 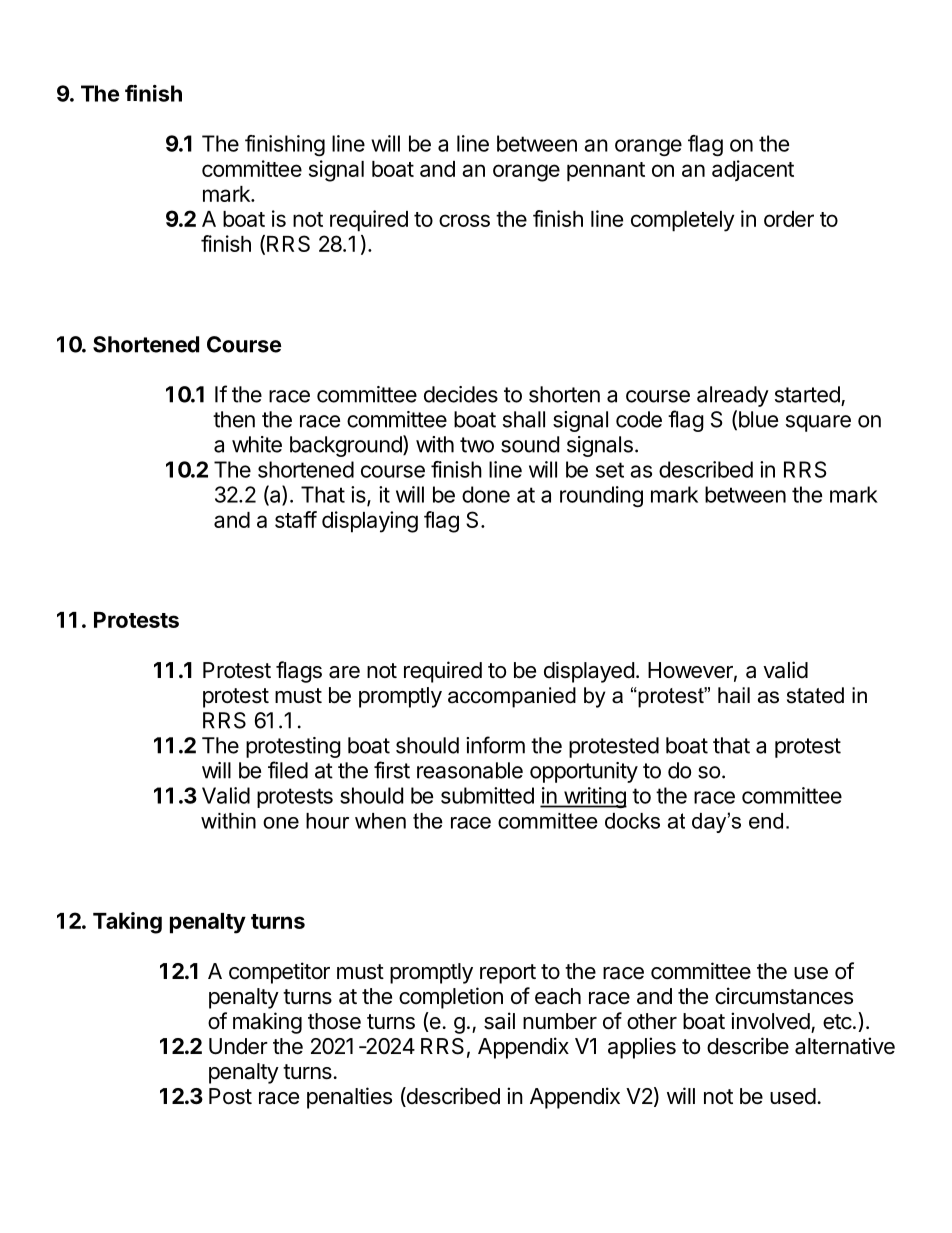 I want to click on used, so click(x=793, y=1096).
